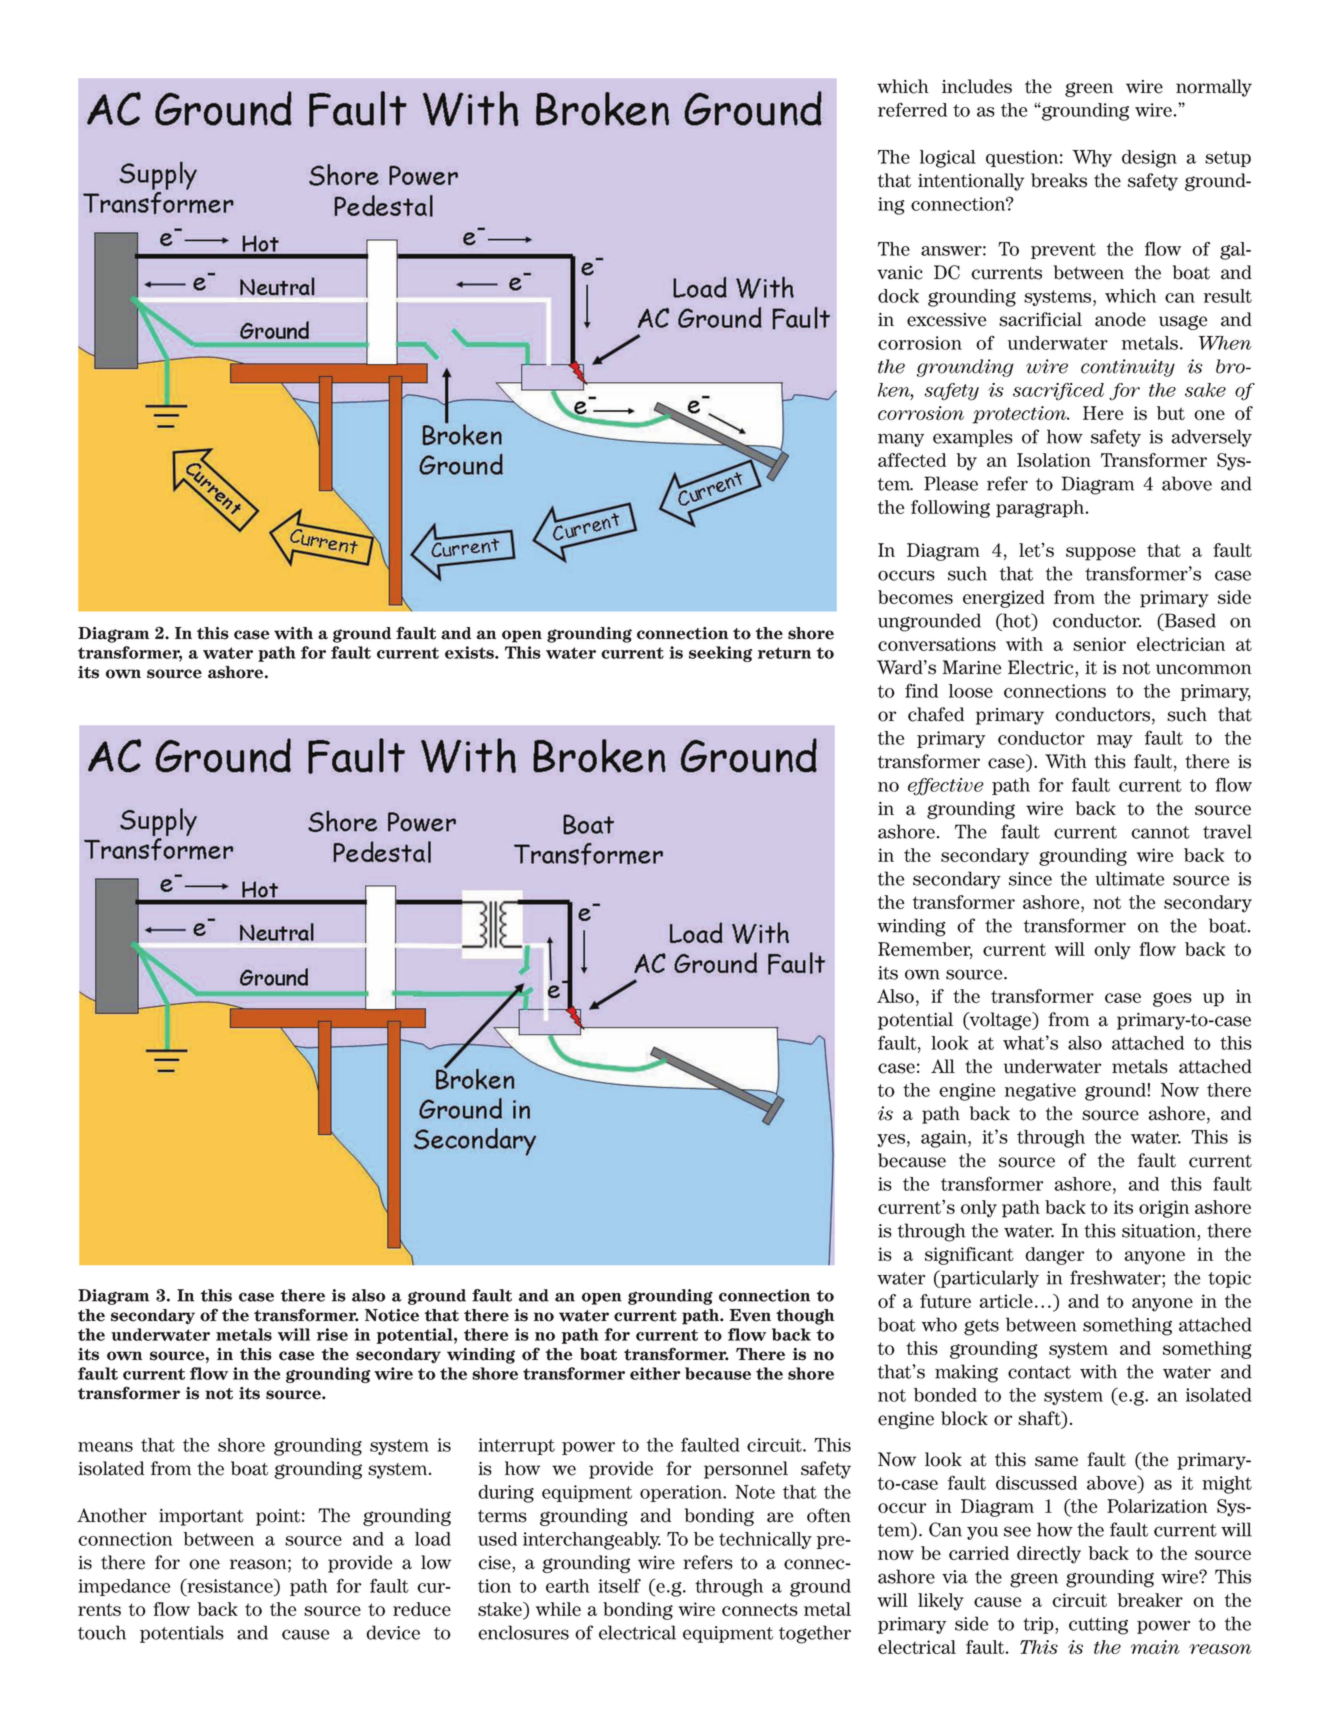  What do you see at coordinates (619, 1585) in the page?
I see `itself` at bounding box center [619, 1585].
